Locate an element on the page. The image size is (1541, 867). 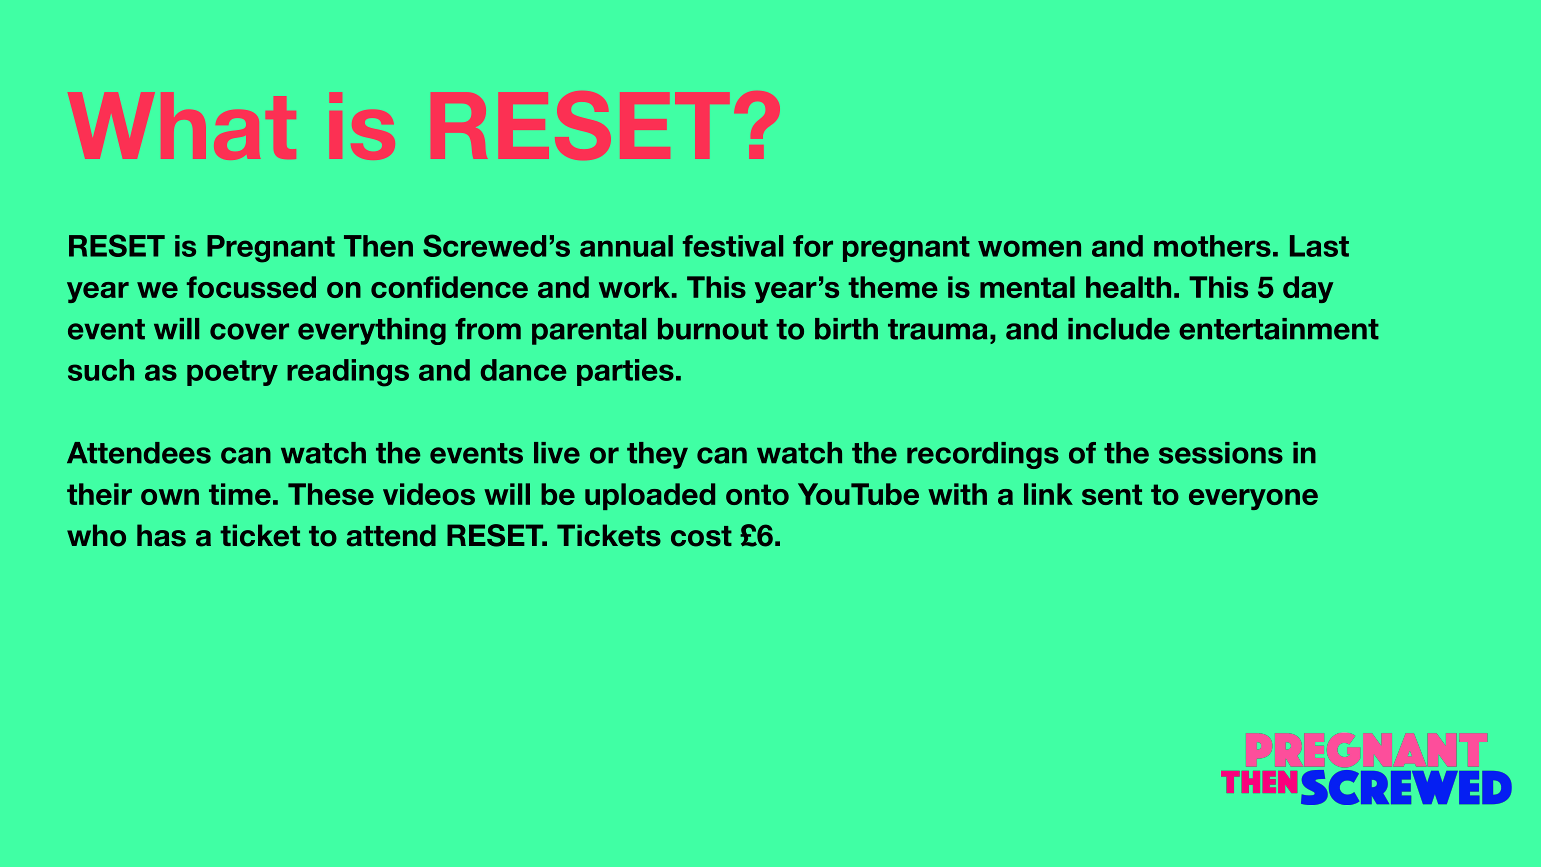
mothers is located at coordinates (1212, 246).
